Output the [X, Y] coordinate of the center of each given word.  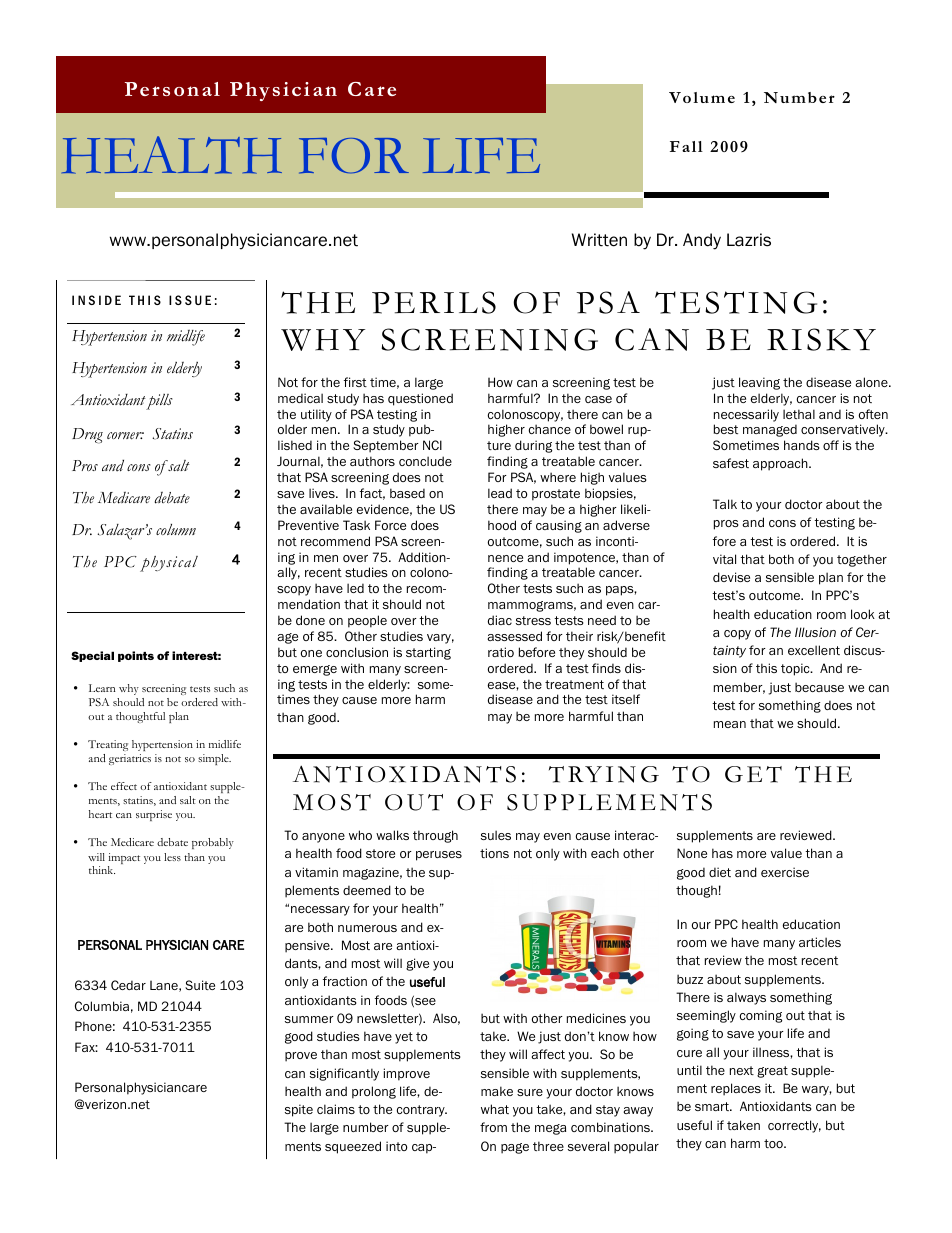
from [493, 1127]
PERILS [434, 302]
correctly [794, 1126]
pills [159, 402]
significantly [344, 1074]
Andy [702, 241]
